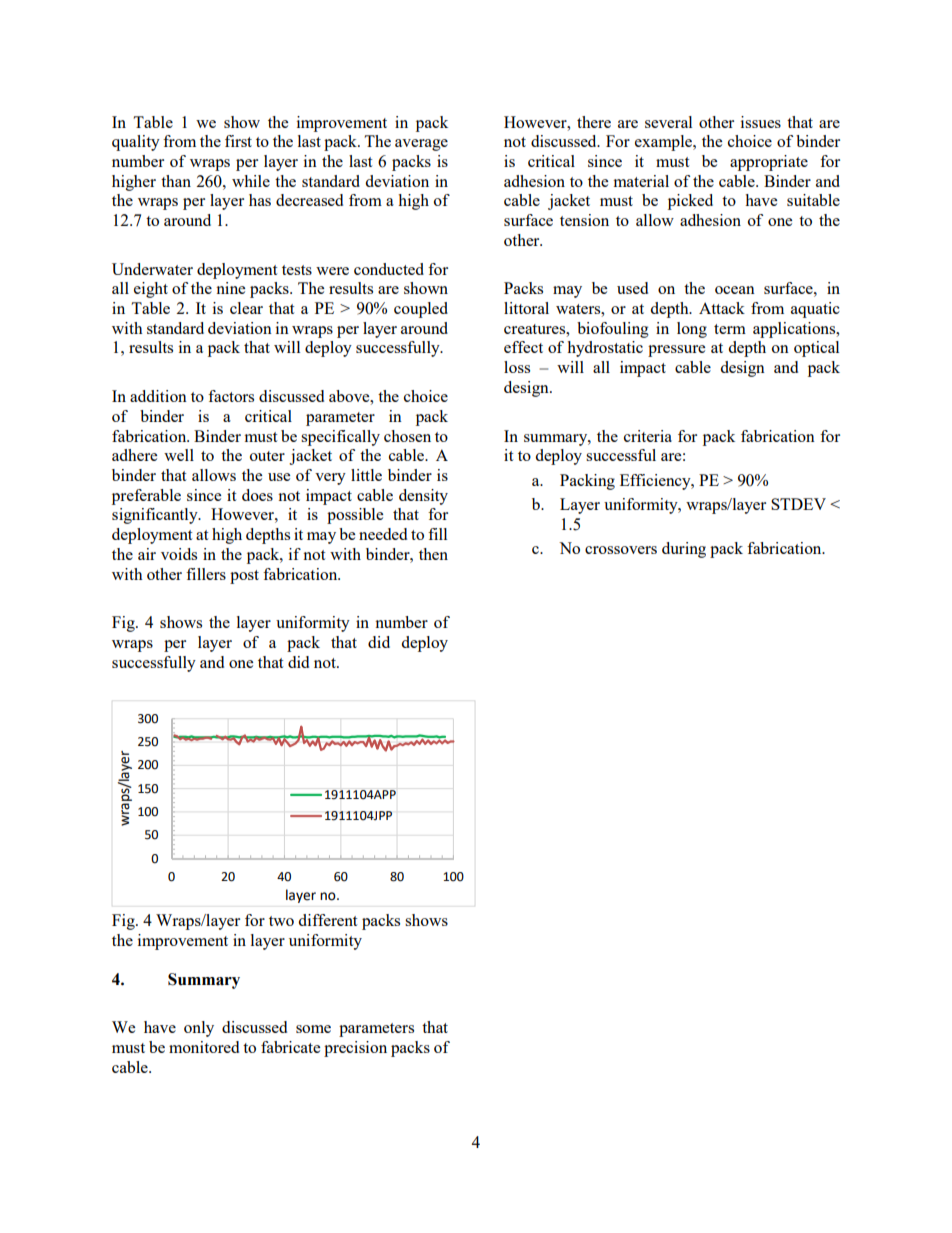 This document has height=1233, width=952. I want to click on post, so click(244, 577).
